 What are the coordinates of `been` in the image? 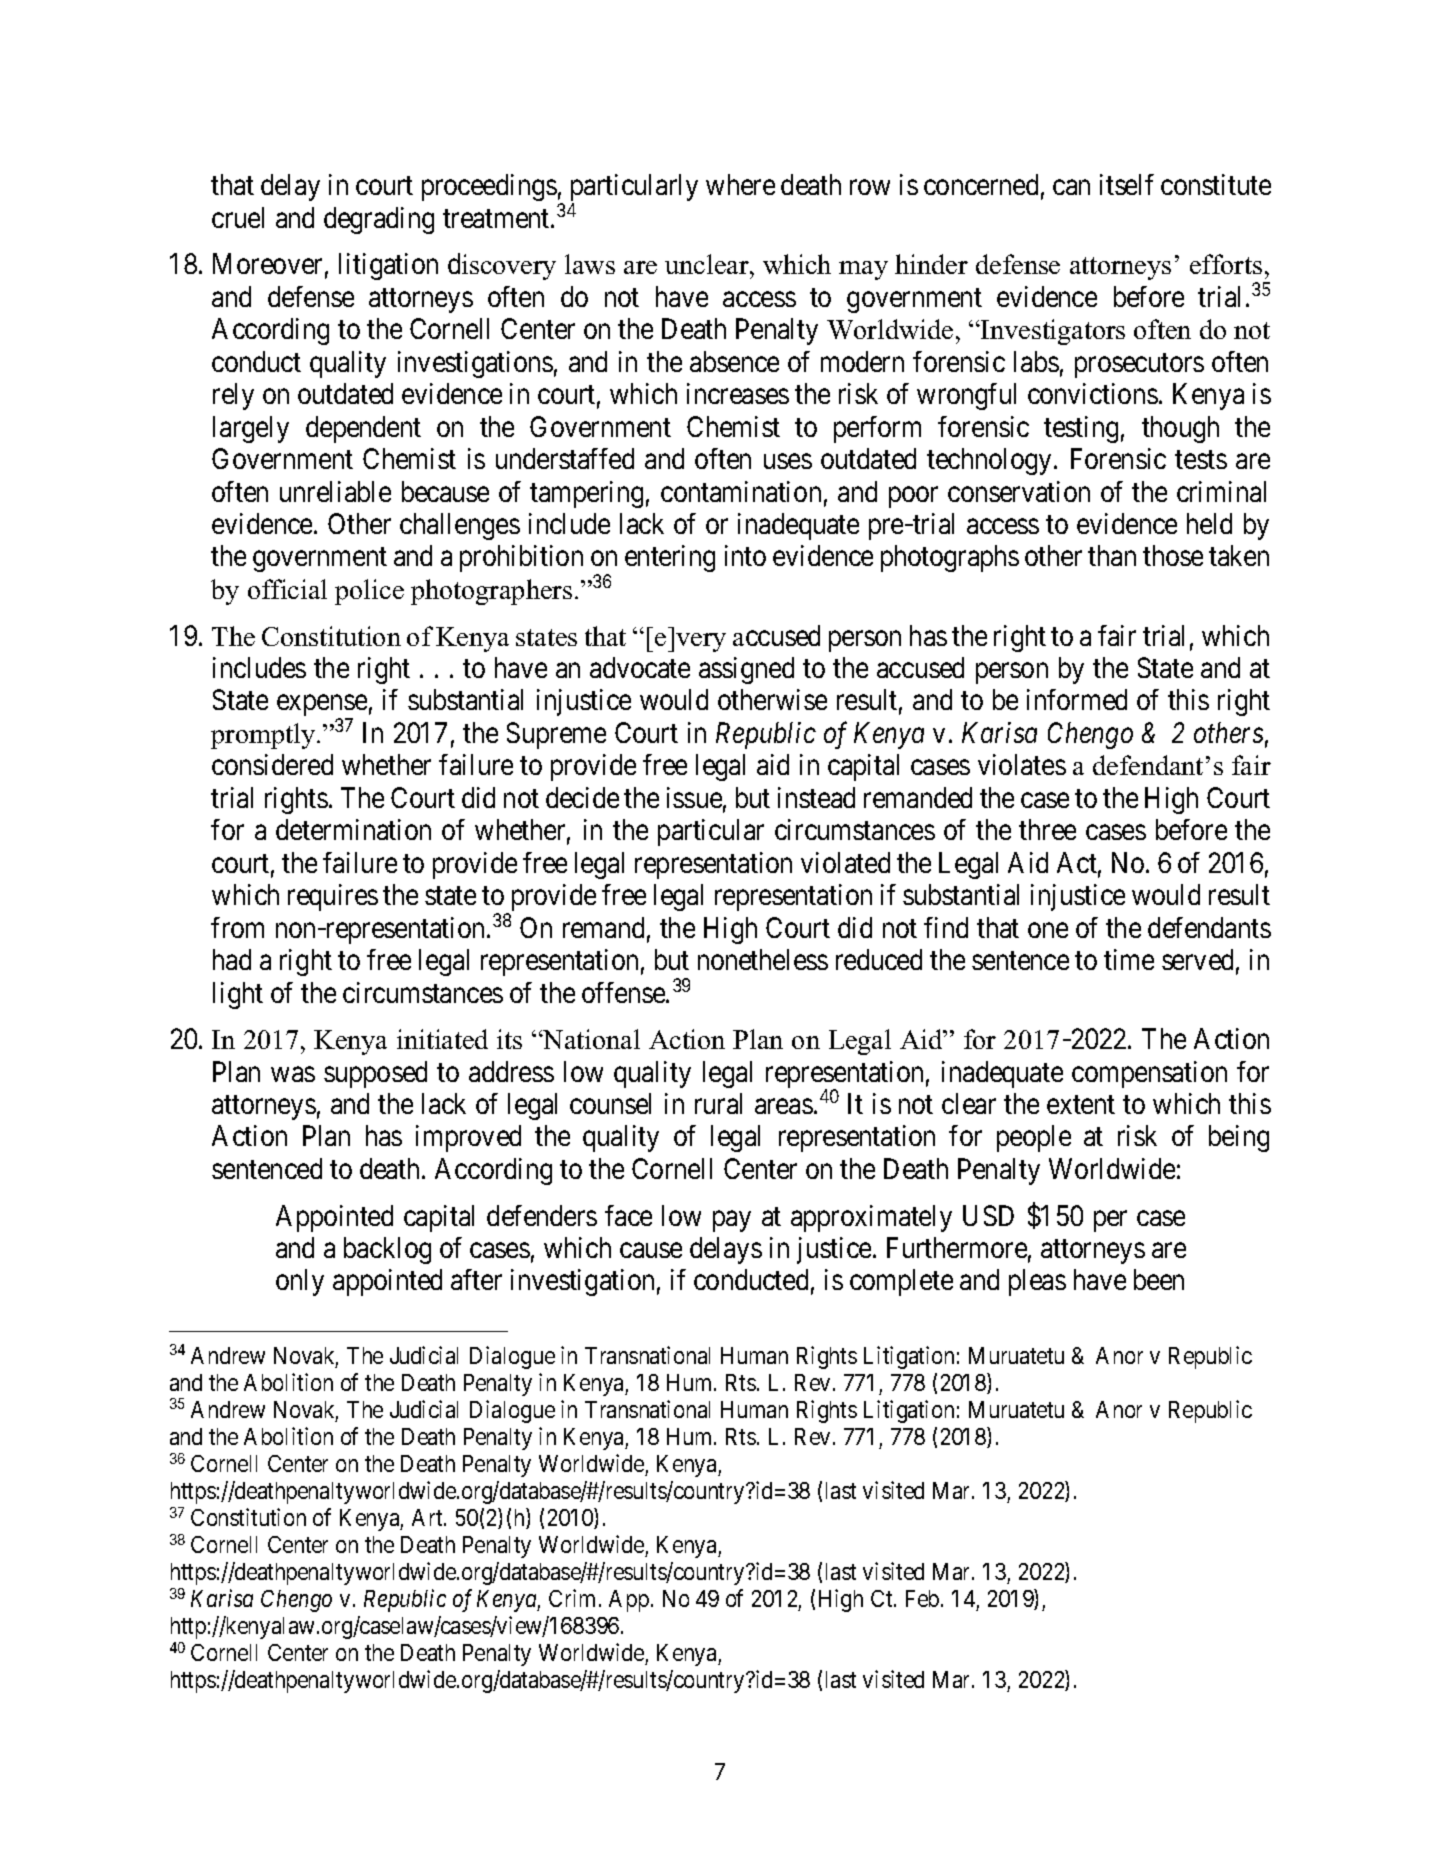 It's located at (1159, 1279).
